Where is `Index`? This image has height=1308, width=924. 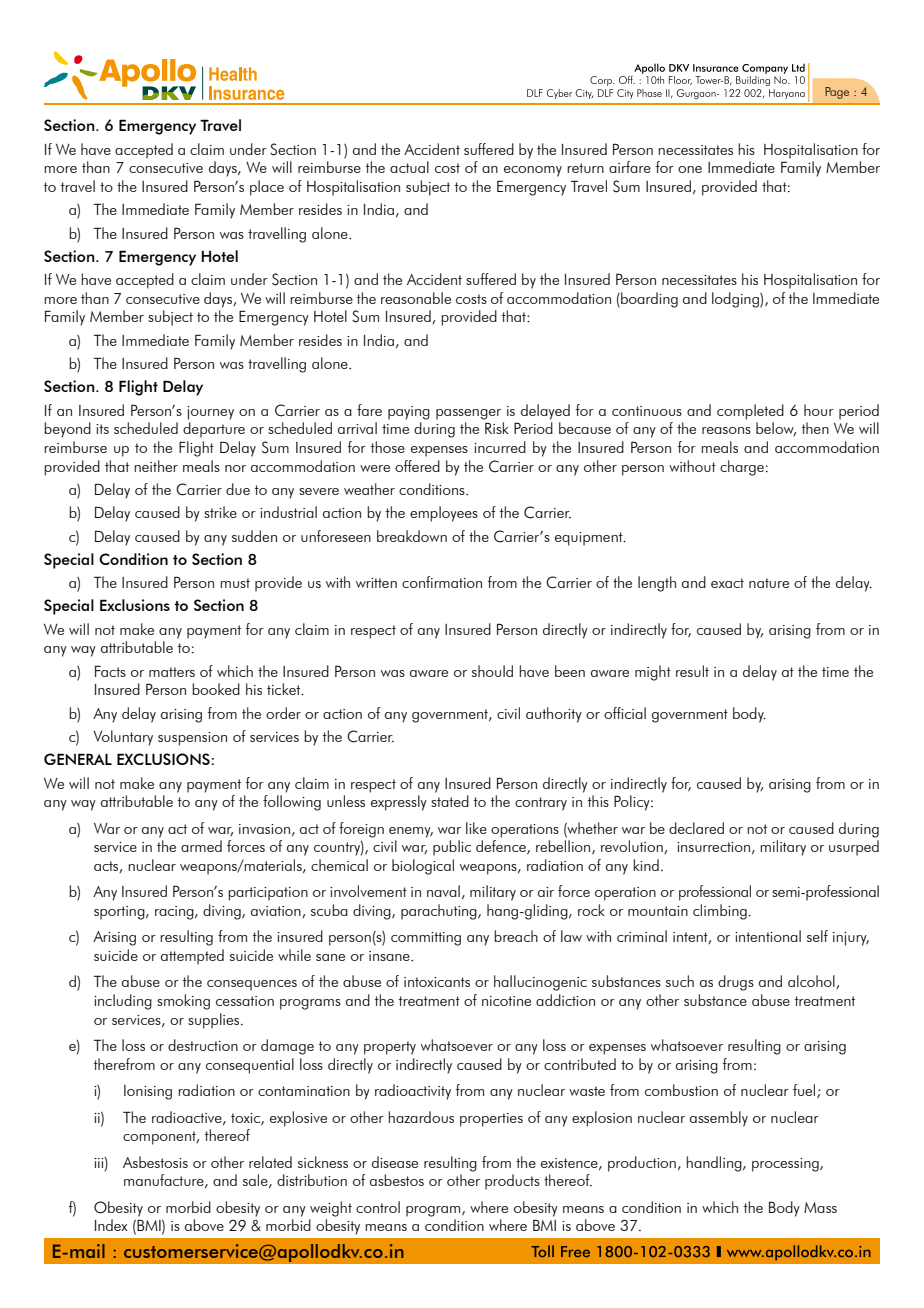 Index is located at coordinates (111, 1225).
